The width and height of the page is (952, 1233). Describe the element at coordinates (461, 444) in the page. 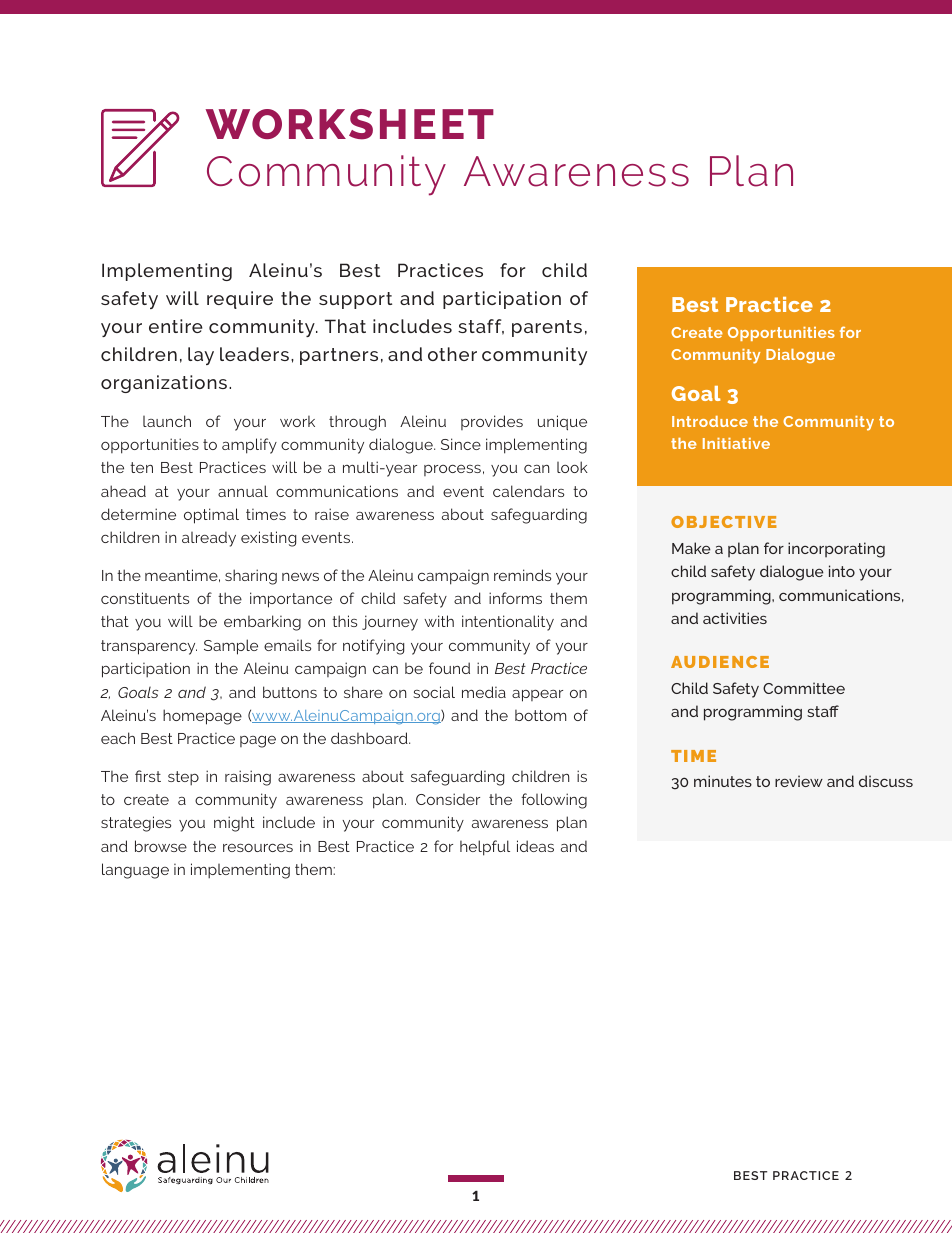

I see `Since` at that location.
